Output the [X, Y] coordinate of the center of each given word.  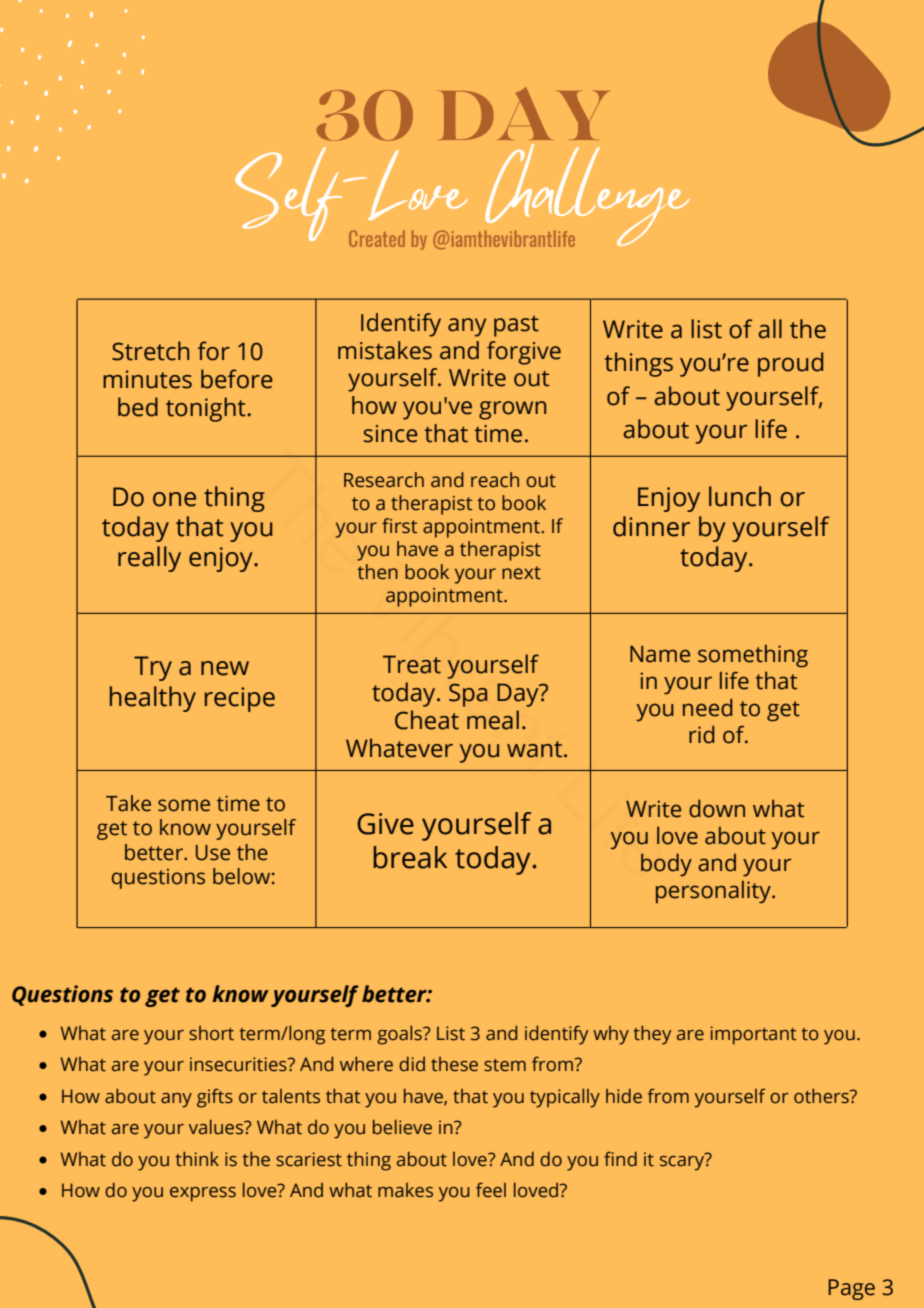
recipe [240, 699]
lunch [740, 496]
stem [505, 1065]
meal [493, 720]
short [211, 1033]
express [203, 1194]
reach [495, 480]
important [754, 1035]
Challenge [587, 195]
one [174, 499]
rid [702, 735]
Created [377, 238]
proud [790, 364]
